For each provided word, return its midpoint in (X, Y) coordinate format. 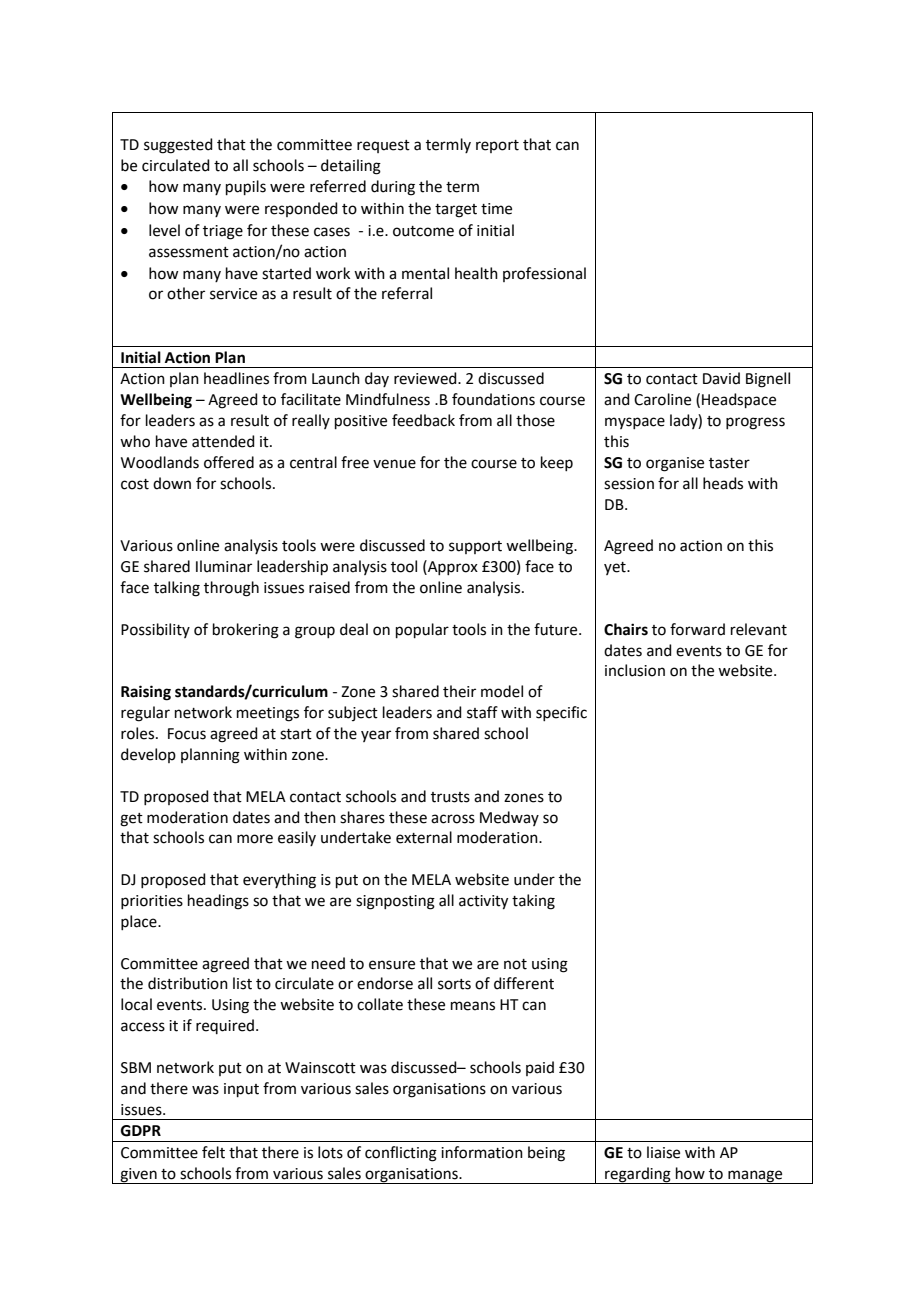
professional (544, 274)
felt (213, 1152)
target (456, 211)
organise (675, 464)
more (255, 839)
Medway (509, 818)
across (453, 819)
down (172, 483)
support (475, 547)
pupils (246, 187)
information (482, 1152)
